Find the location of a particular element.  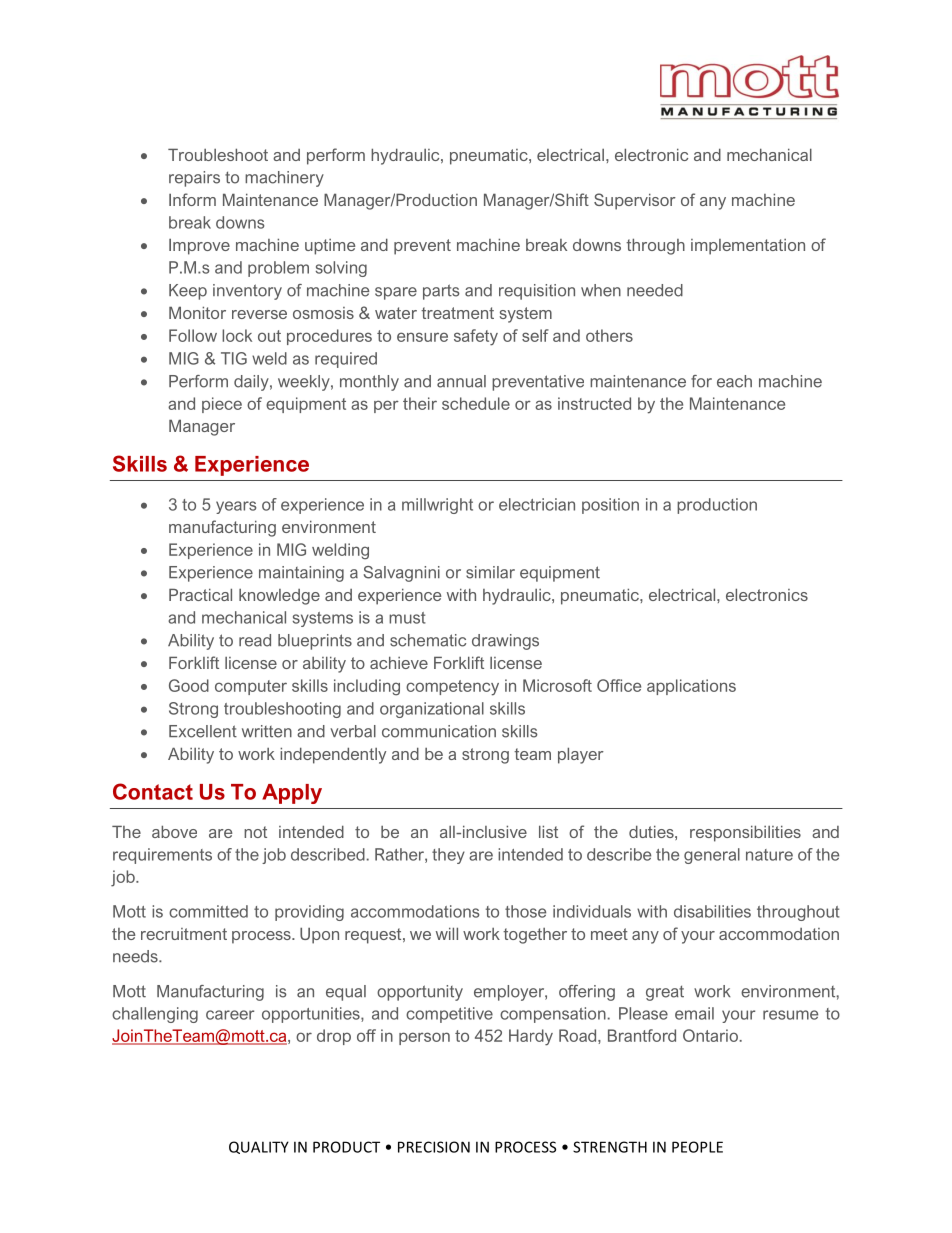

disabilities is located at coordinates (712, 911).
